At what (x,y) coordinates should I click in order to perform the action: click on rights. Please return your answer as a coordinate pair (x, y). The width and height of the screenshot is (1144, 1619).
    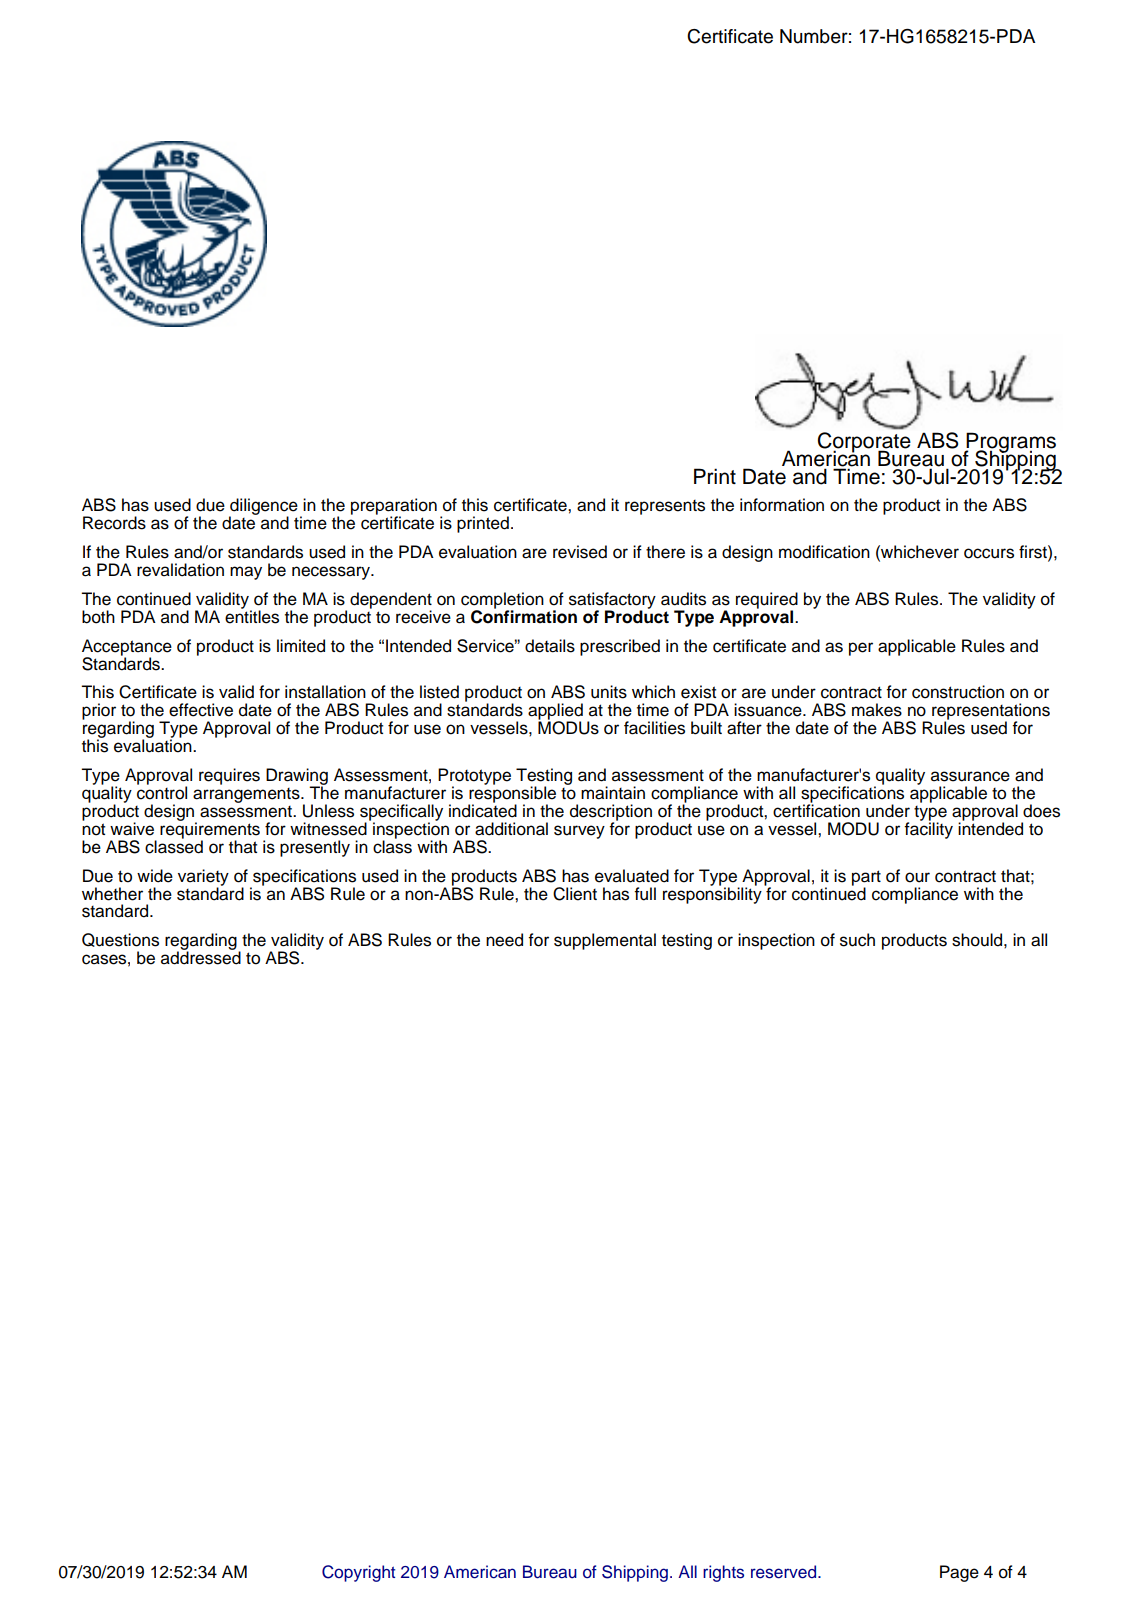
    Looking at the image, I should click on (723, 1573).
